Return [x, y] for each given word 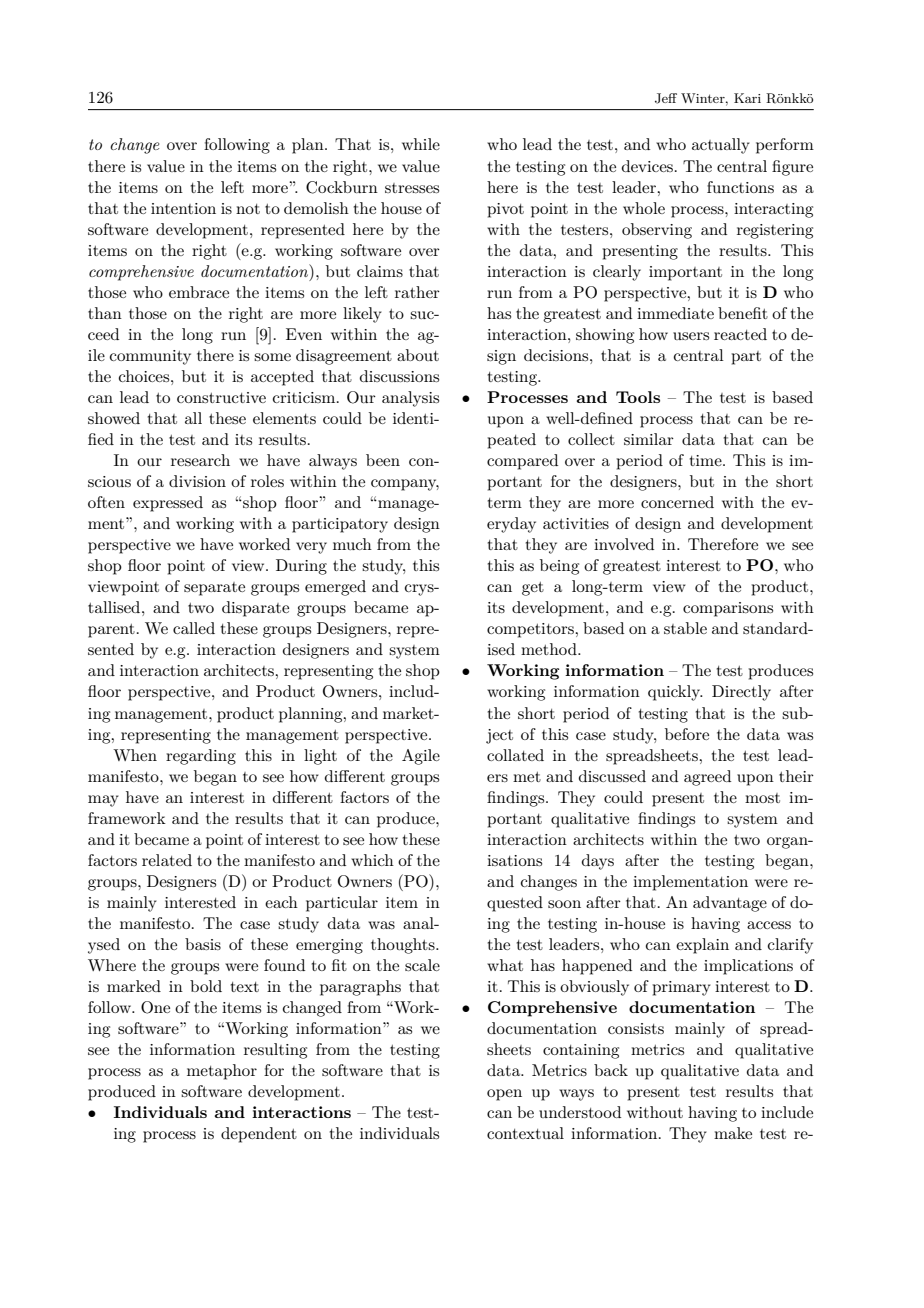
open [504, 1095]
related [167, 860]
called [194, 628]
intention [183, 208]
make [733, 1133]
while [421, 144]
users [691, 336]
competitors [531, 630]
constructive [221, 397]
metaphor [222, 1072]
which [372, 860]
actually [721, 146]
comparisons [728, 609]
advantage [730, 904]
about [418, 355]
